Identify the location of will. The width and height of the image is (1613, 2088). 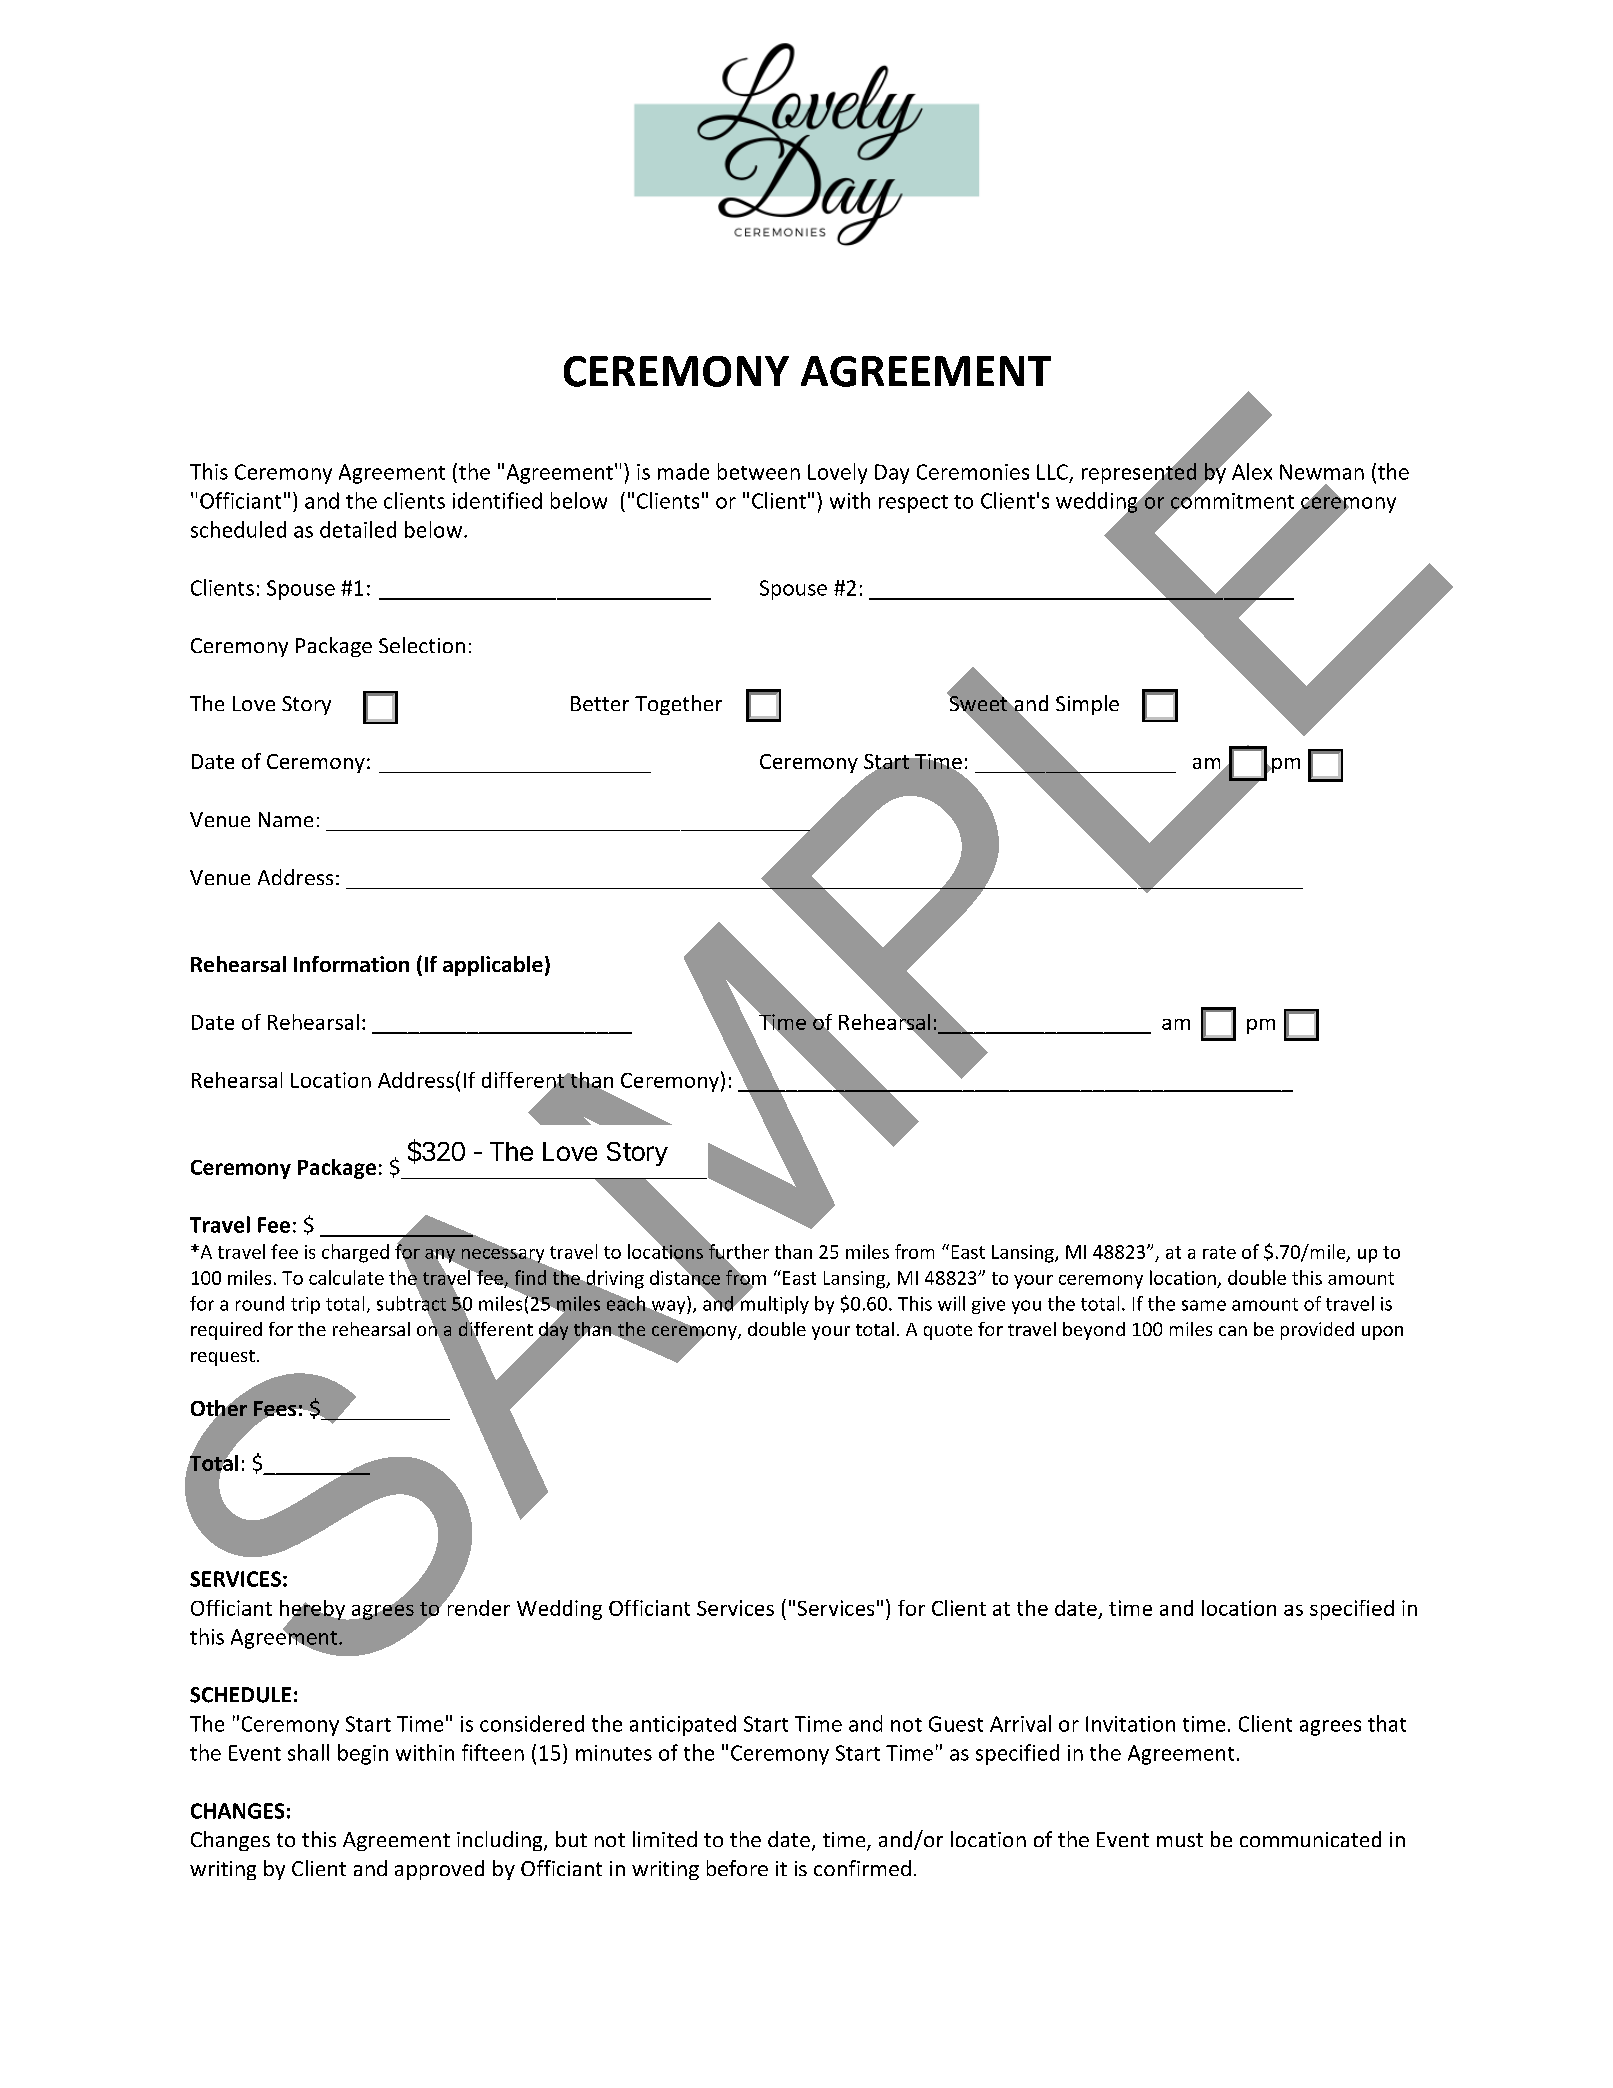
(951, 1303).
